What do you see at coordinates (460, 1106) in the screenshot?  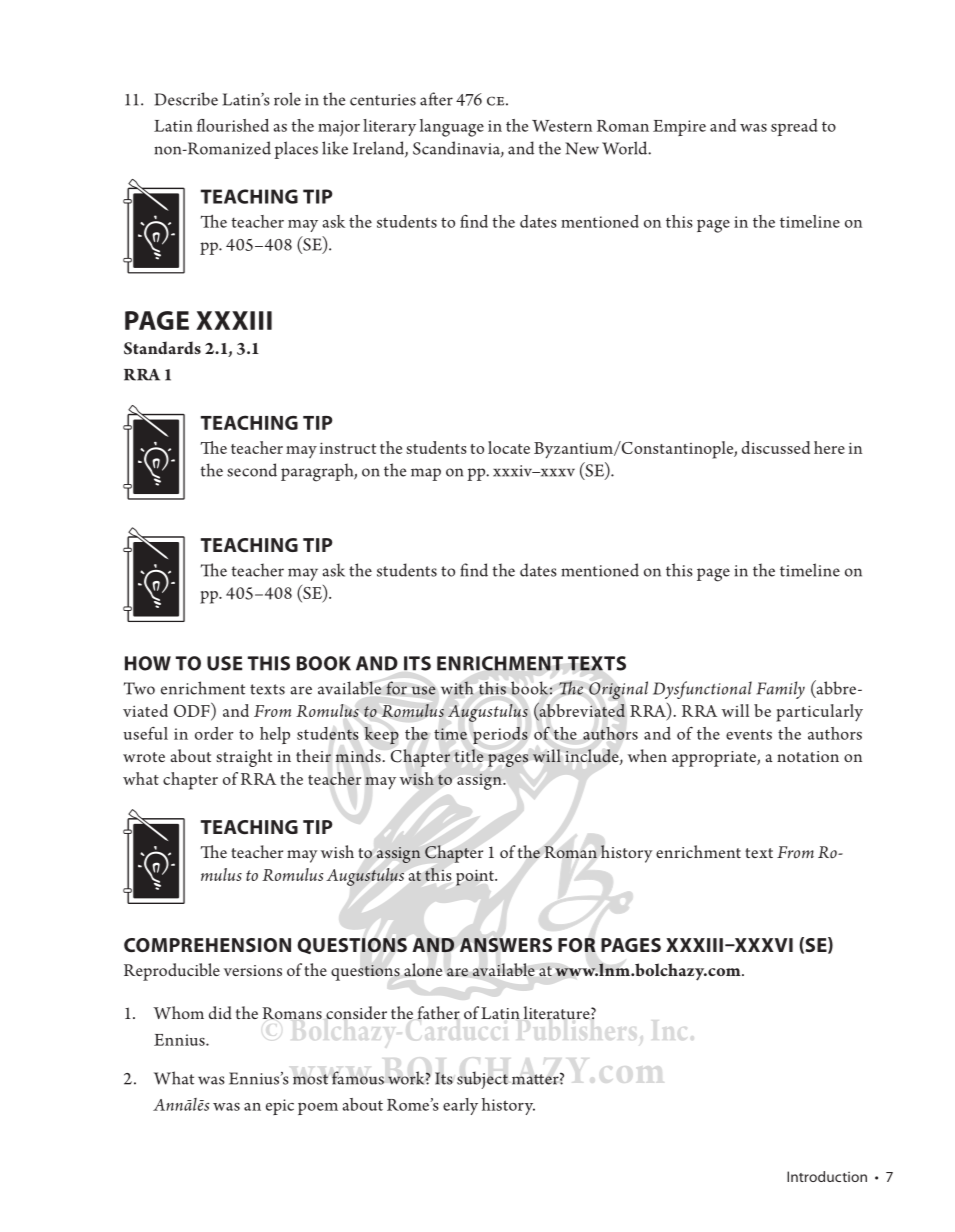 I see `early` at bounding box center [460, 1106].
